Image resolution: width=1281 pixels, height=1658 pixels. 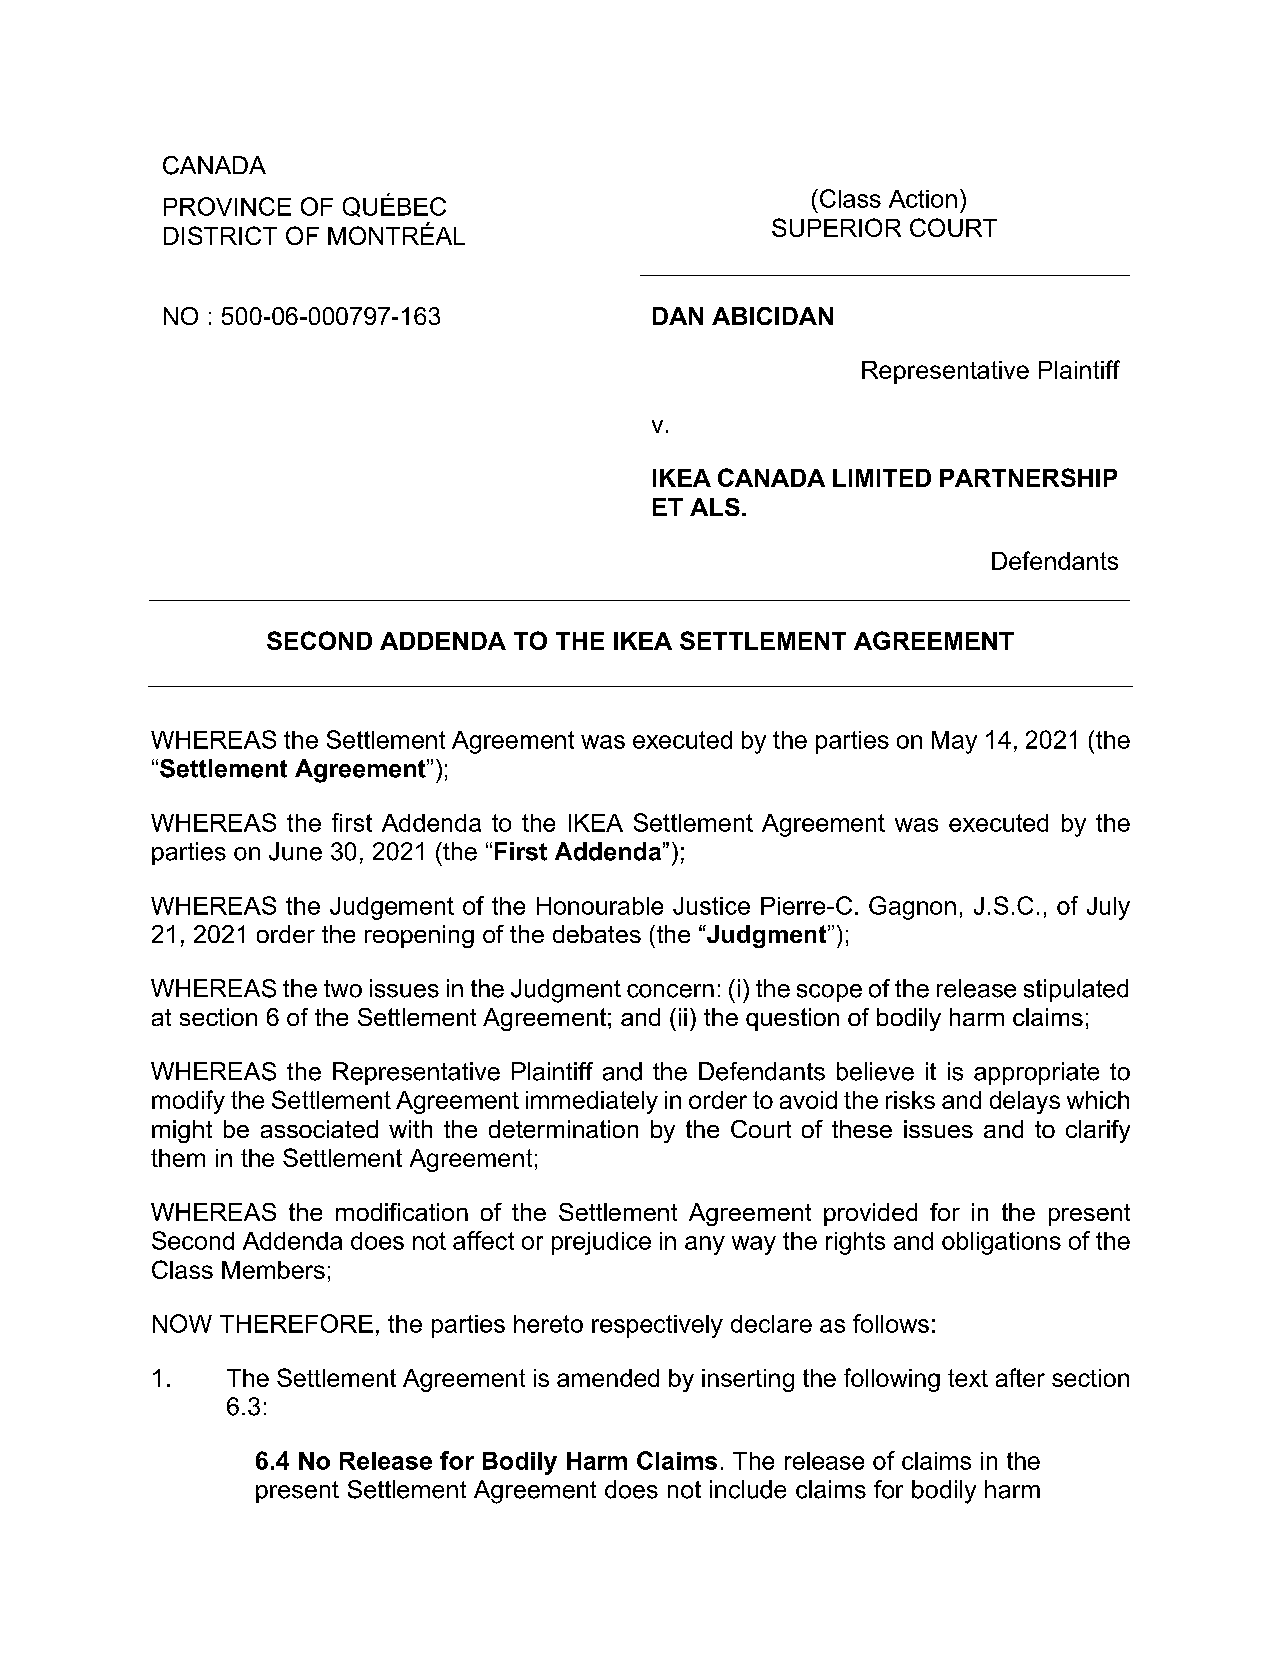 What do you see at coordinates (296, 1323) in the screenshot?
I see `THEREFORE` at bounding box center [296, 1323].
